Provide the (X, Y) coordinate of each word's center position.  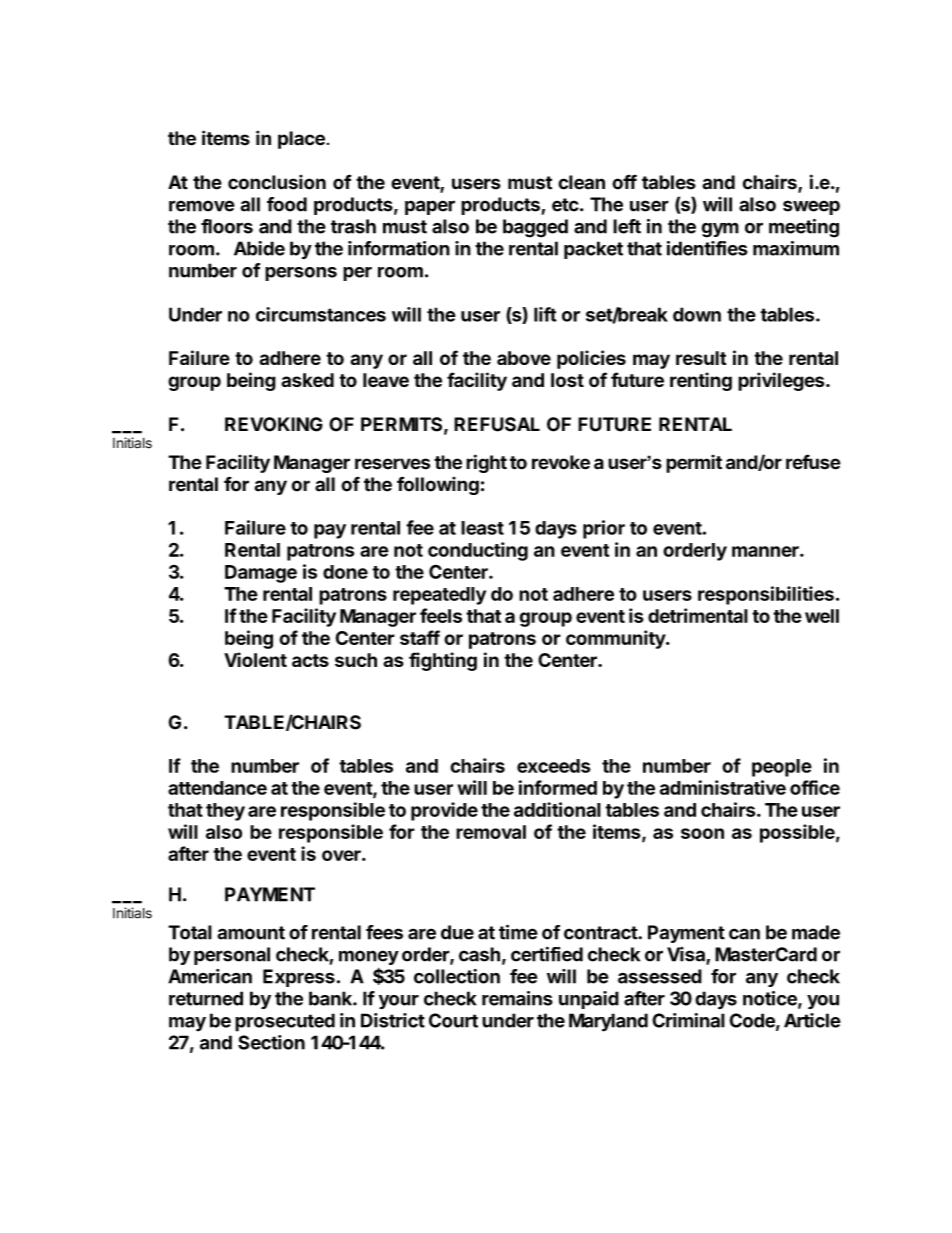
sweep (811, 207)
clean (581, 182)
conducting (478, 551)
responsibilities (766, 595)
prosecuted (285, 1022)
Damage (261, 574)
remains (517, 998)
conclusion (277, 182)
